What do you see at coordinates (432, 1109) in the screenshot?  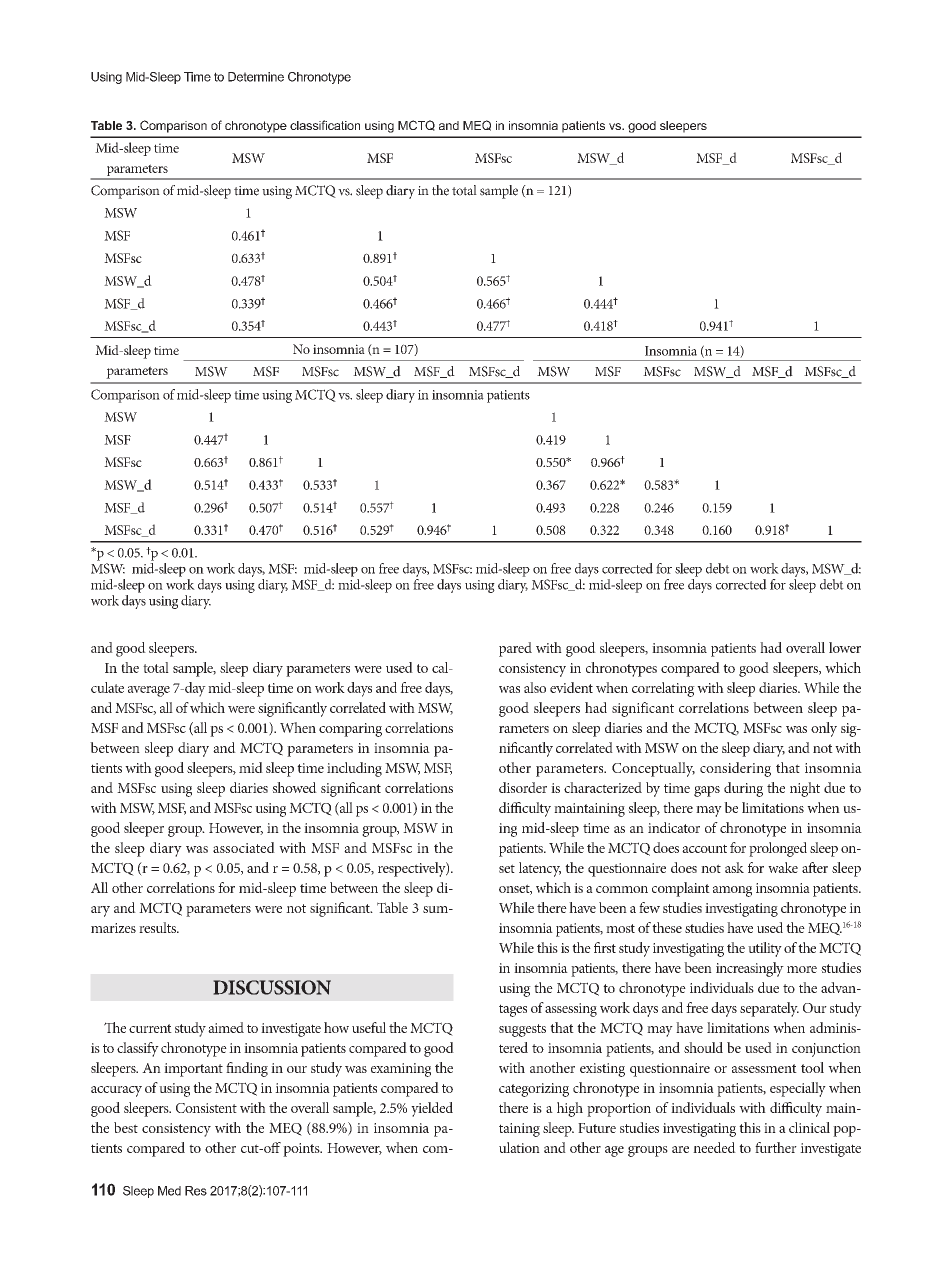 I see `yielded` at bounding box center [432, 1109].
